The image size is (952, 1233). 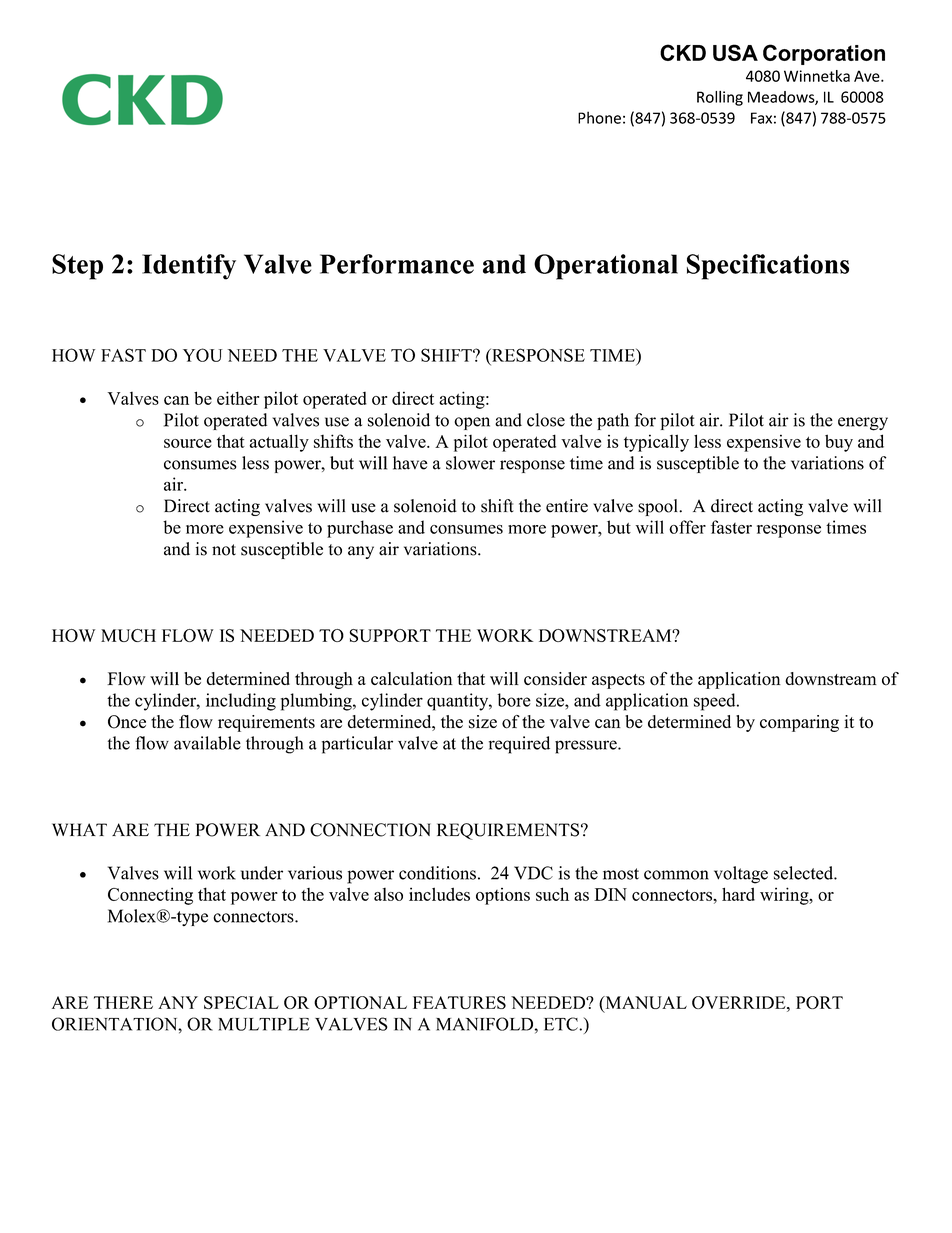 I want to click on comparing, so click(x=799, y=723).
